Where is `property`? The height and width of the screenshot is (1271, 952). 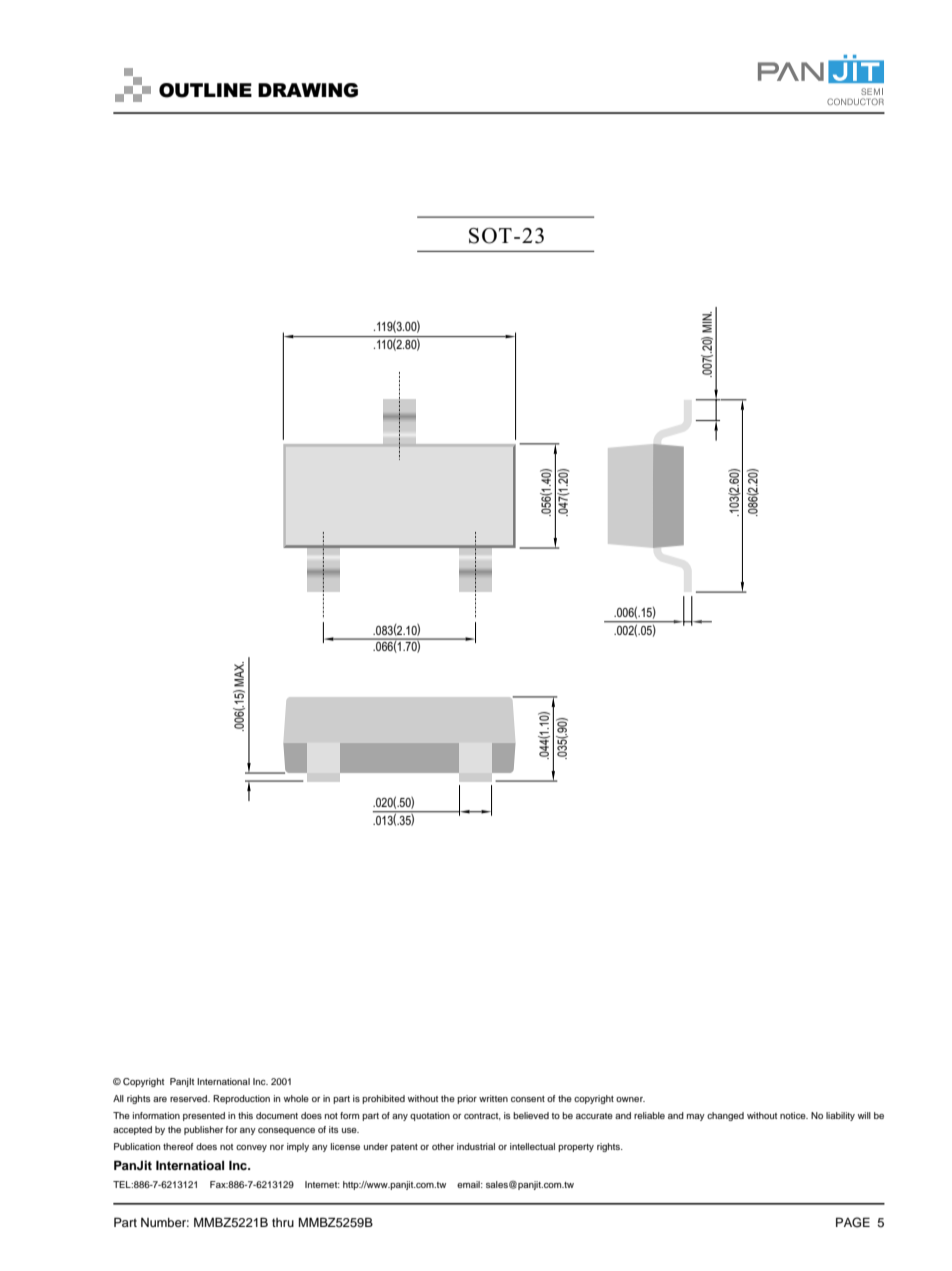 property is located at coordinates (576, 1148).
